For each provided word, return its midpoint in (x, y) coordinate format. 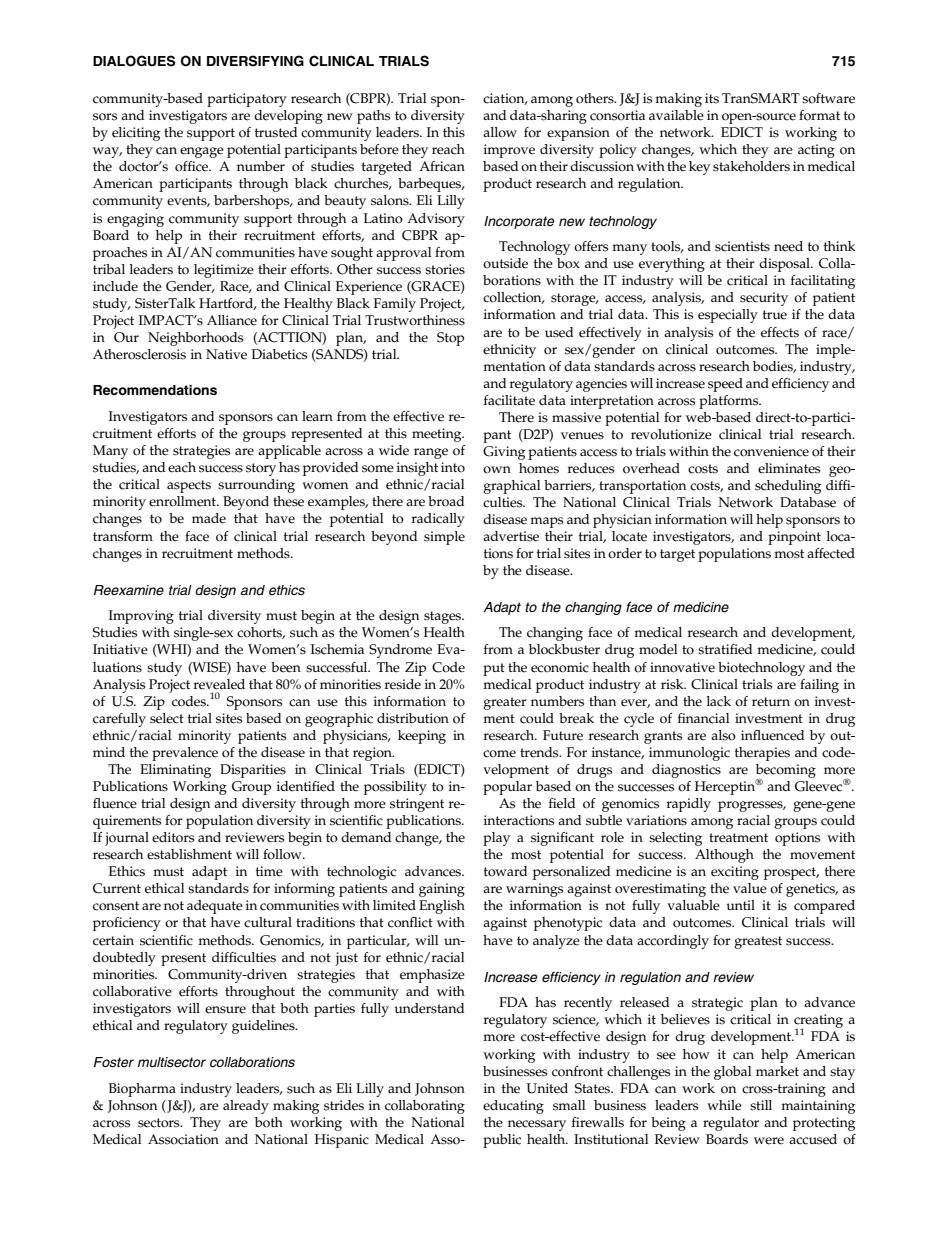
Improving (141, 617)
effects (780, 332)
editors (173, 837)
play (496, 839)
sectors (160, 1123)
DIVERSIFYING (255, 61)
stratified (725, 649)
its (712, 98)
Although (724, 856)
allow (500, 132)
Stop (450, 339)
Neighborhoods (195, 339)
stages (444, 617)
